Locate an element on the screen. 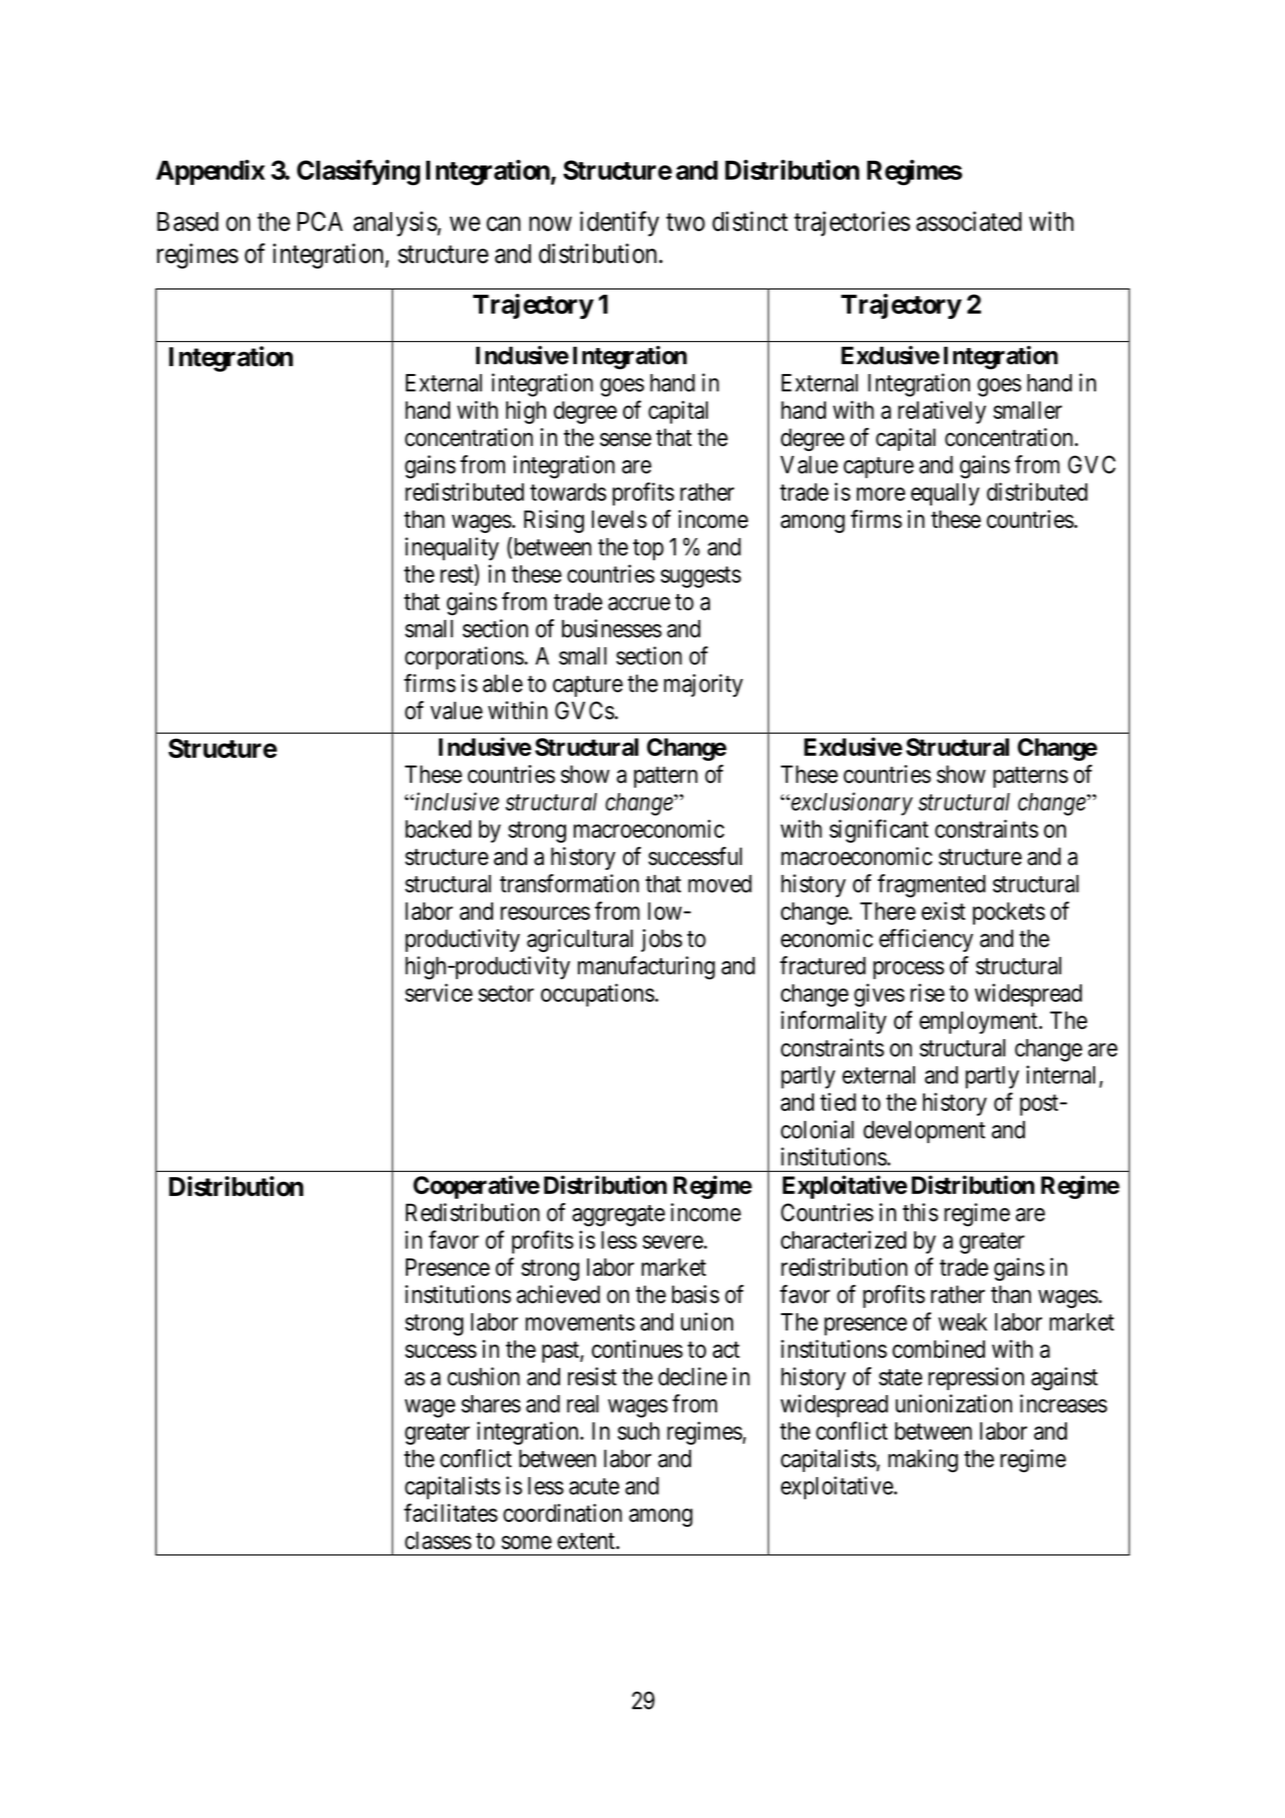 The height and width of the screenshot is (1818, 1285). PCA is located at coordinates (320, 221).
